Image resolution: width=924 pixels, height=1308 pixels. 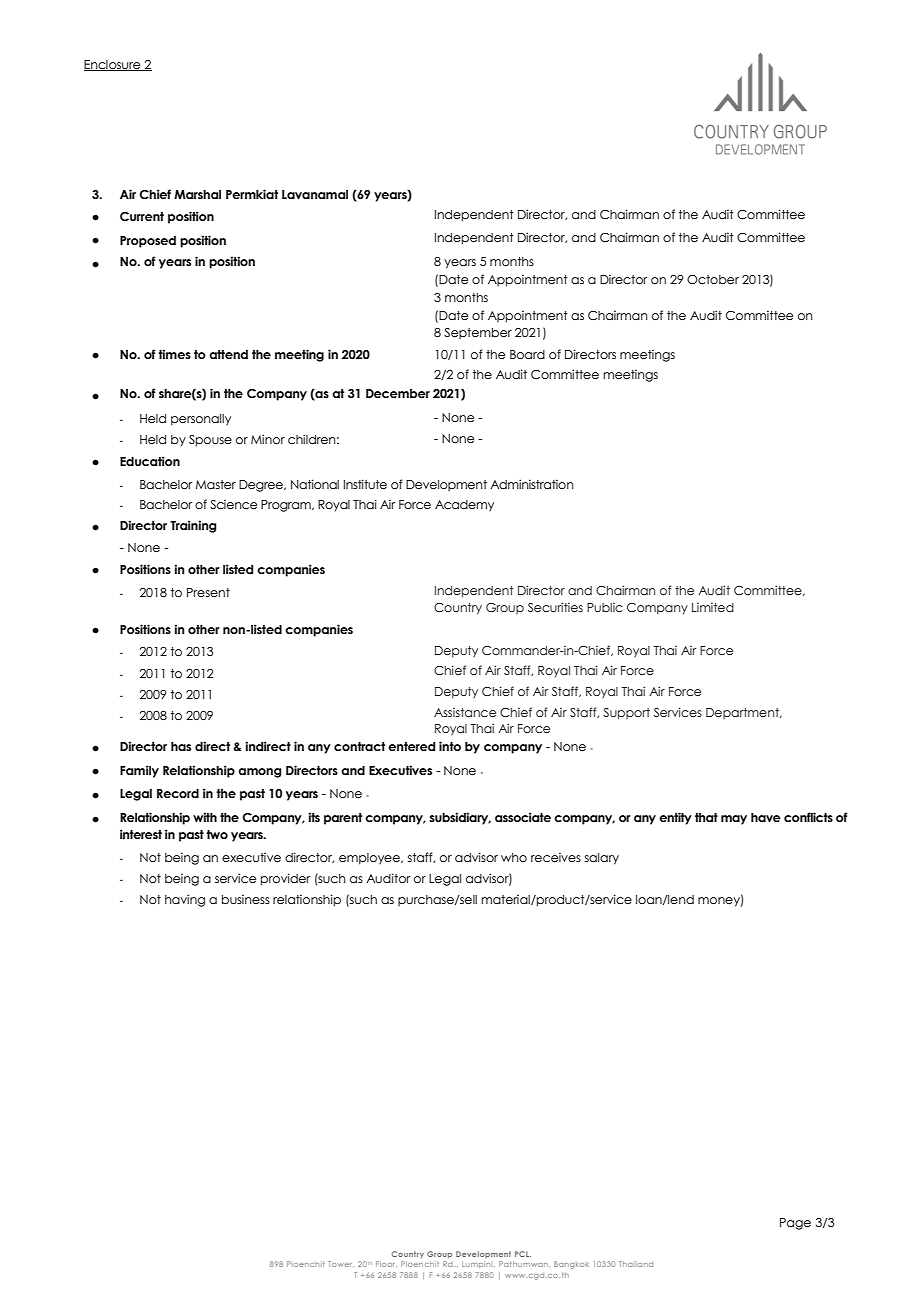 I want to click on Limited, so click(x=713, y=607).
